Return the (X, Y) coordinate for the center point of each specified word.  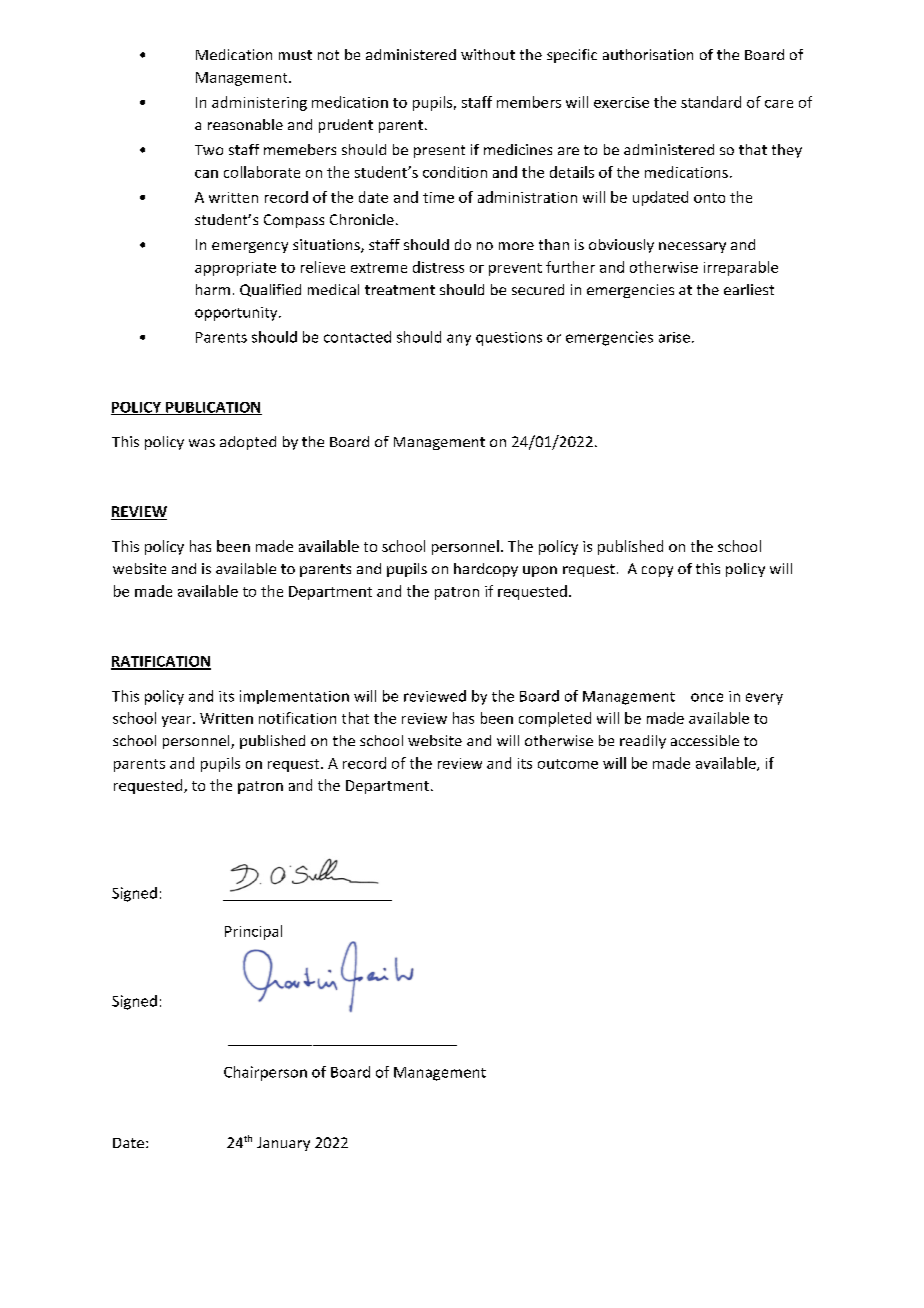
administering (259, 103)
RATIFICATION (161, 662)
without (488, 54)
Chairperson (265, 1073)
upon (540, 571)
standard (711, 102)
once (707, 697)
